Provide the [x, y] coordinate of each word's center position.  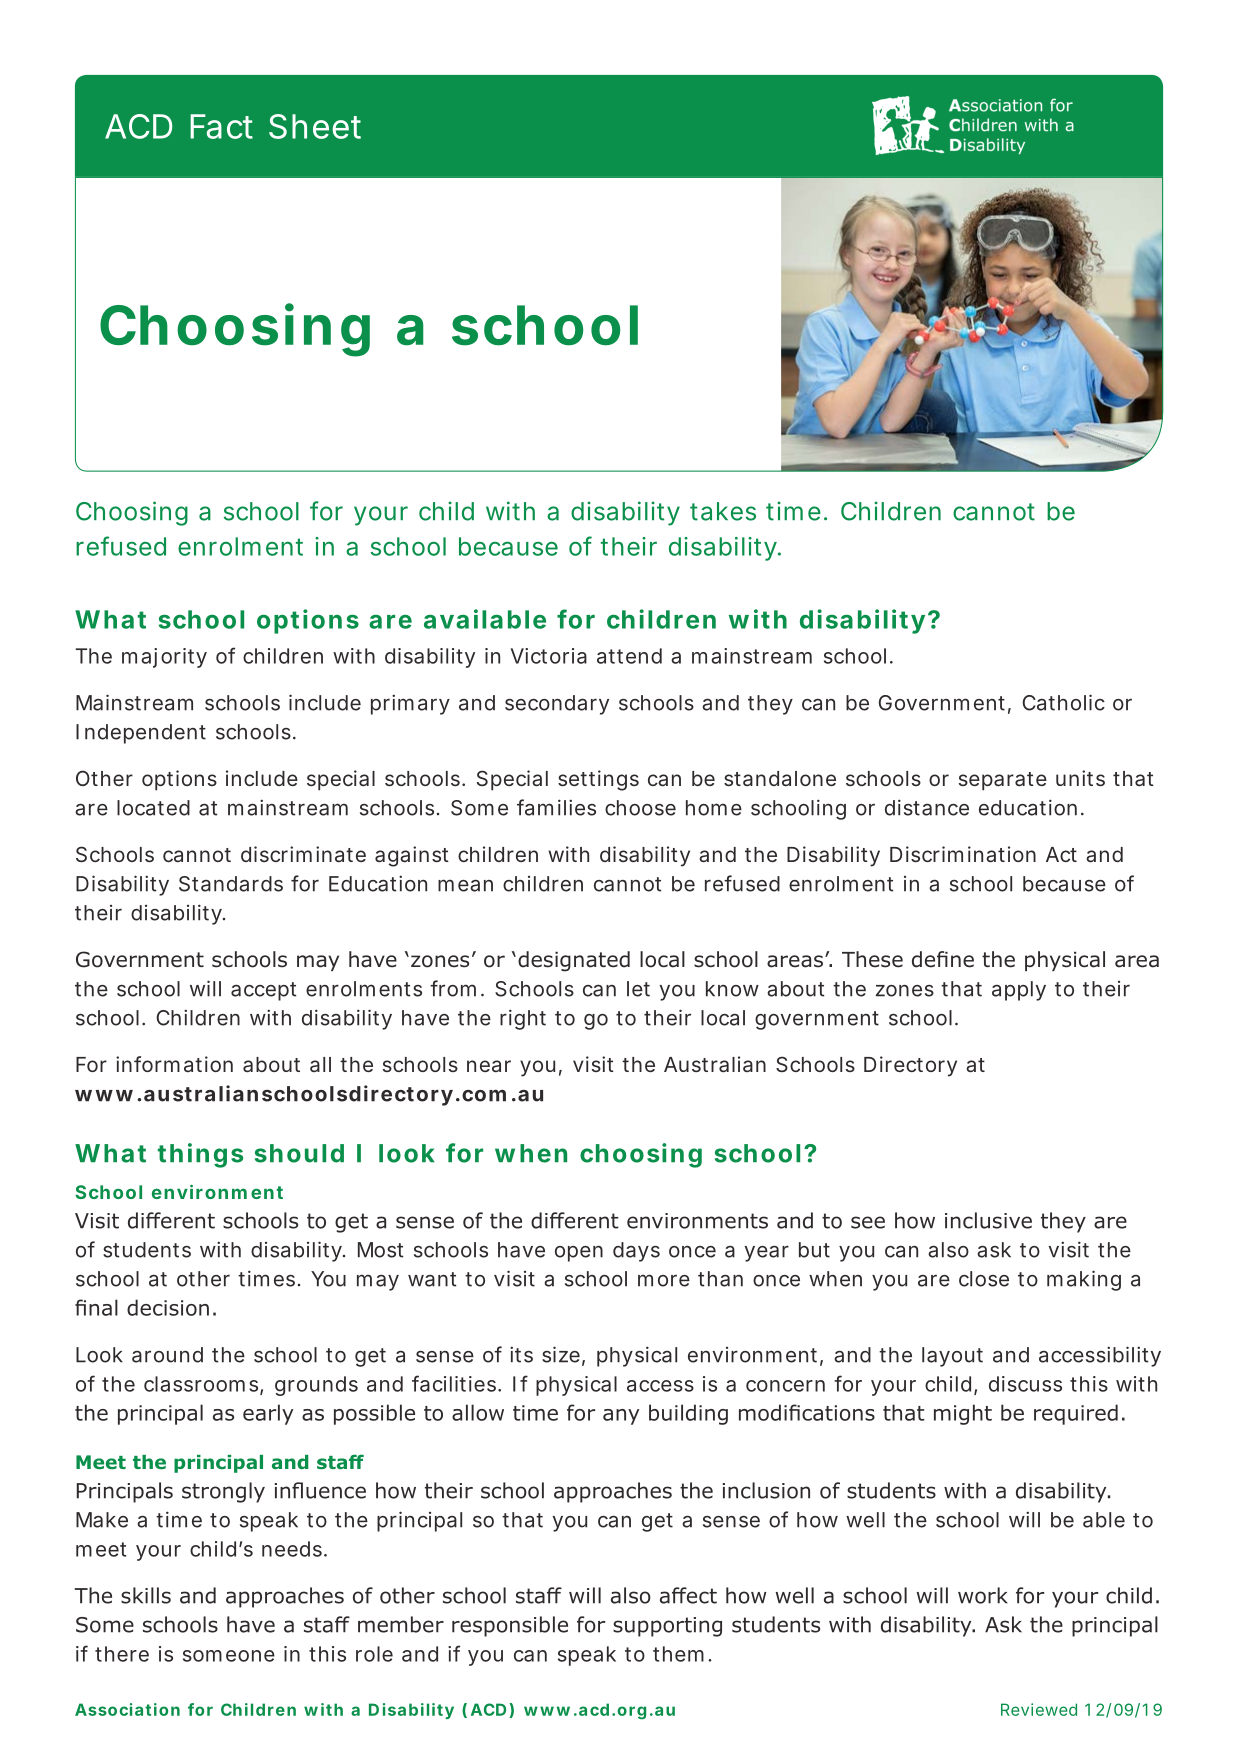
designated [574, 961]
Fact [221, 126]
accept [263, 991]
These [872, 959]
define [943, 959]
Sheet [315, 126]
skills [146, 1595]
